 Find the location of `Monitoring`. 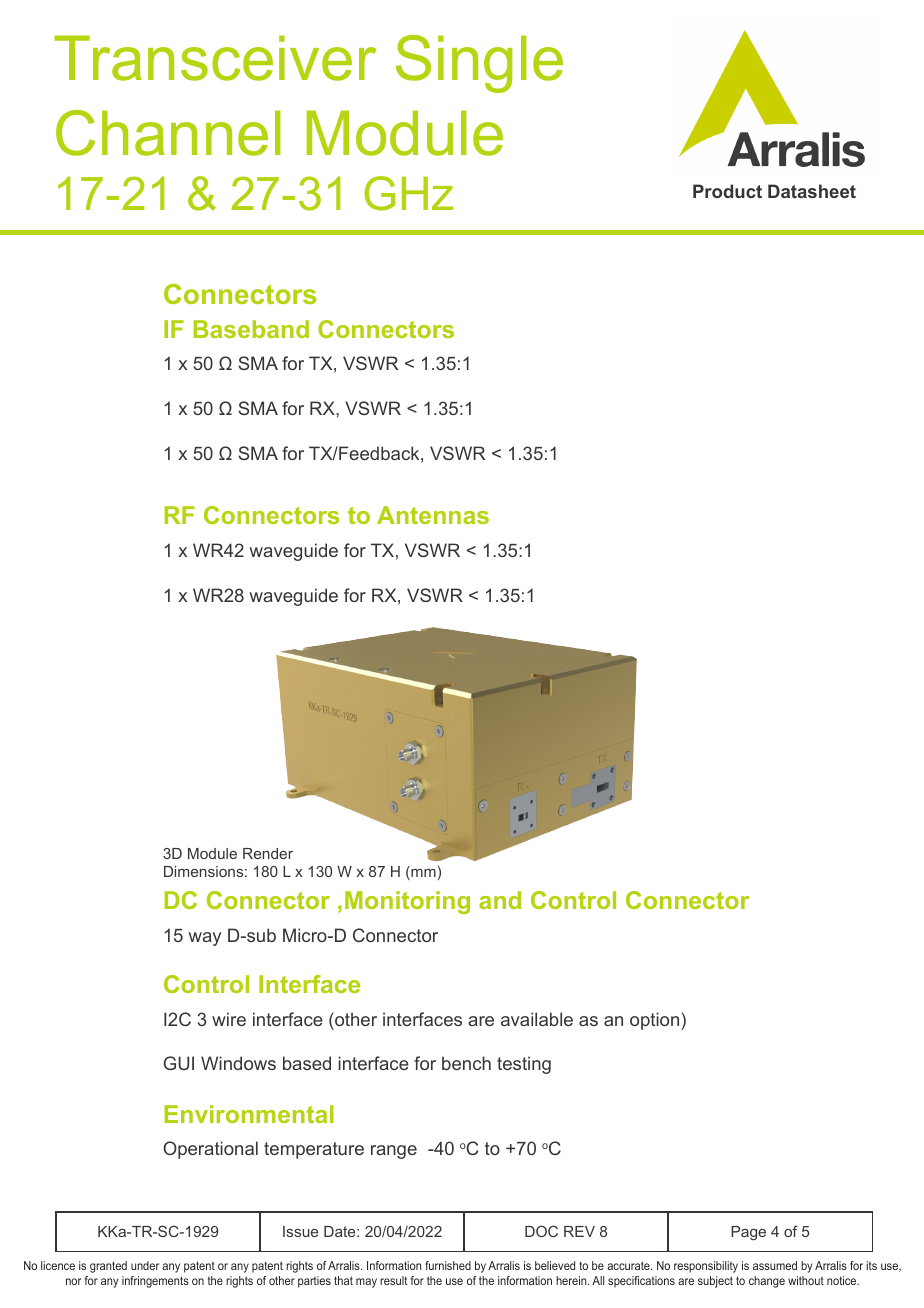

Monitoring is located at coordinates (407, 902).
